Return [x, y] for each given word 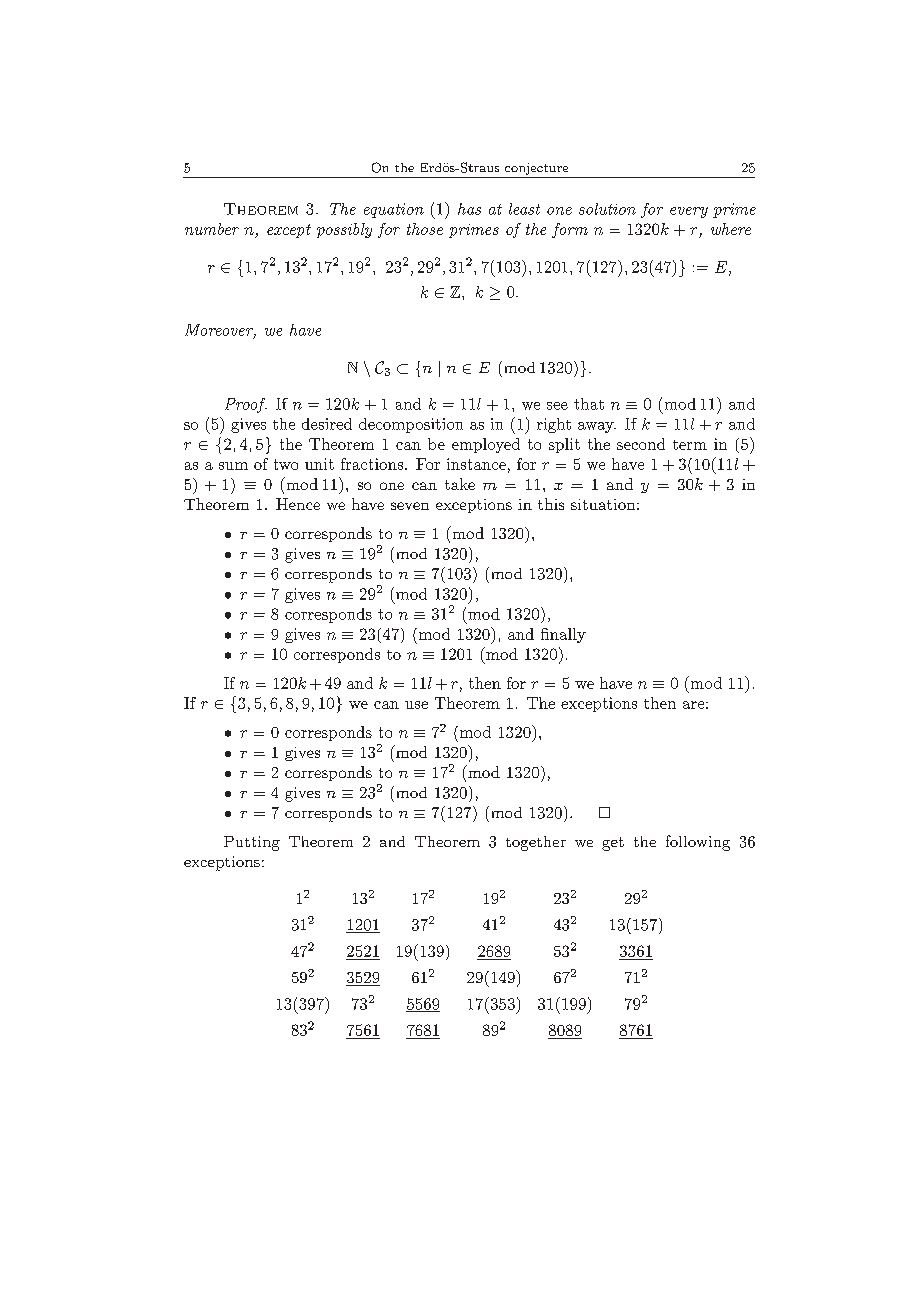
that [589, 404]
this [551, 504]
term [690, 445]
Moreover [220, 331]
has [469, 209]
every [689, 212]
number [212, 229]
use [416, 705]
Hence [298, 504]
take [460, 484]
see [557, 406]
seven [410, 506]
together [536, 843]
